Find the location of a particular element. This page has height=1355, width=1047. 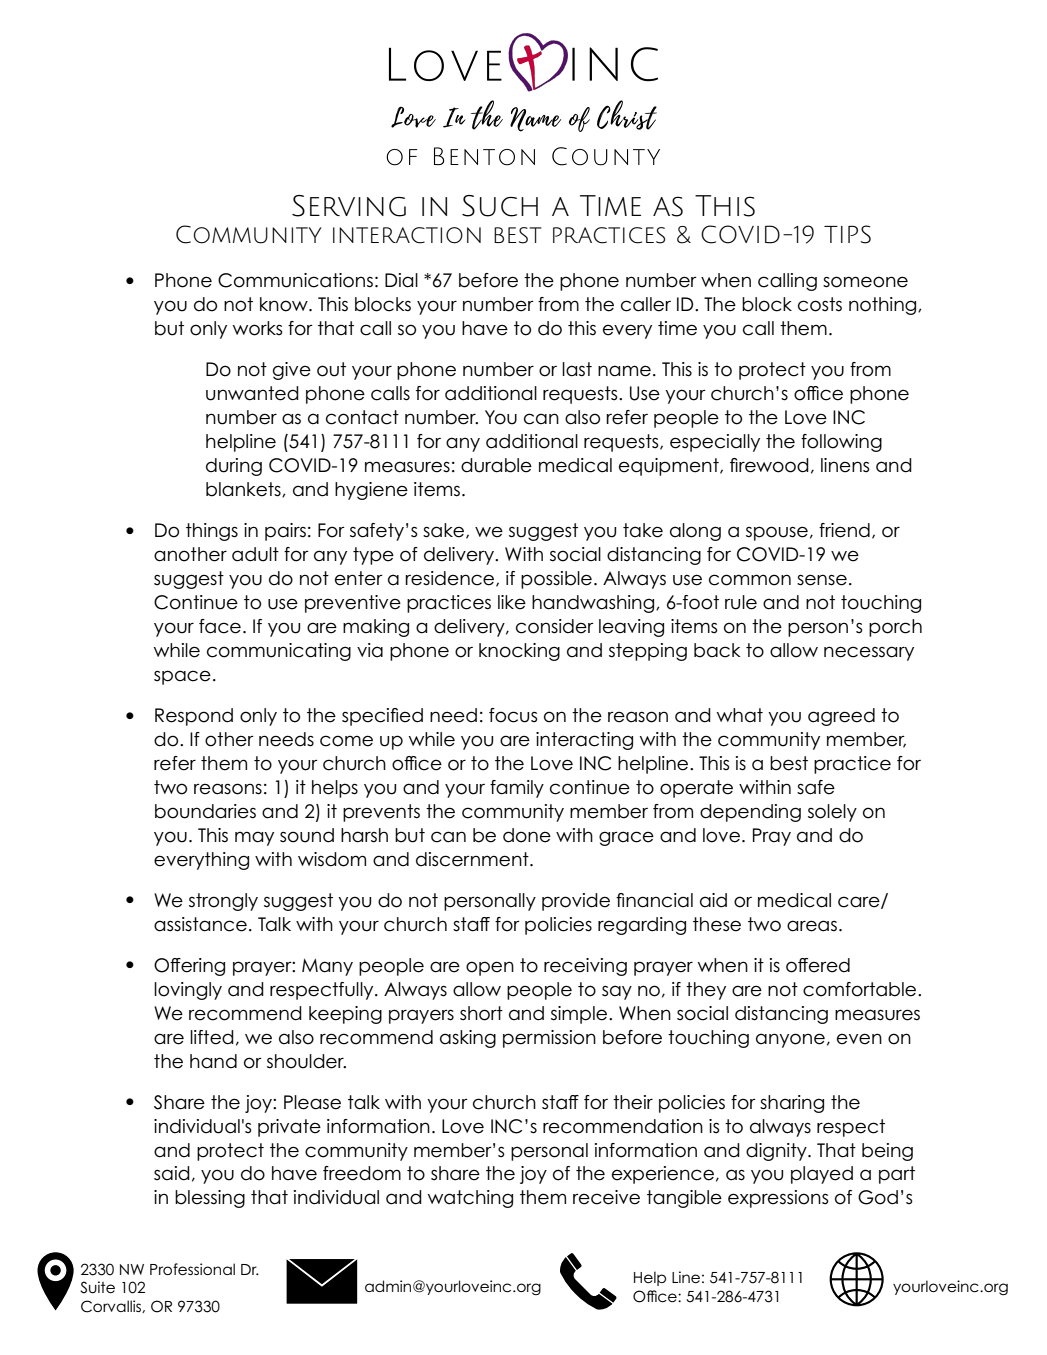

blankets is located at coordinates (244, 489).
